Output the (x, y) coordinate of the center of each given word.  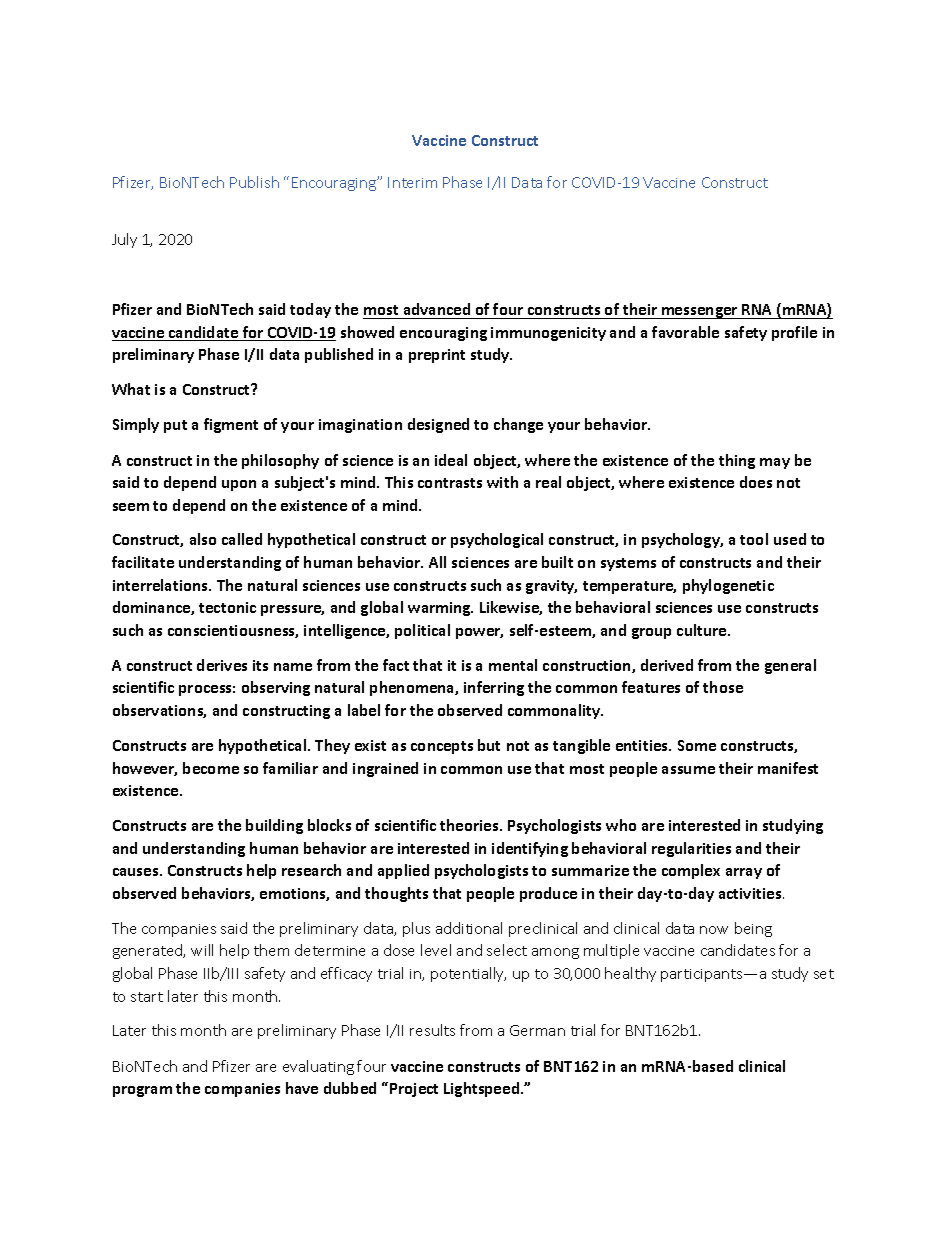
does (756, 482)
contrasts (450, 483)
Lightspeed (483, 1089)
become (211, 768)
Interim (412, 182)
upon (239, 485)
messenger (700, 313)
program (142, 1091)
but (489, 745)
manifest (788, 768)
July (124, 240)
